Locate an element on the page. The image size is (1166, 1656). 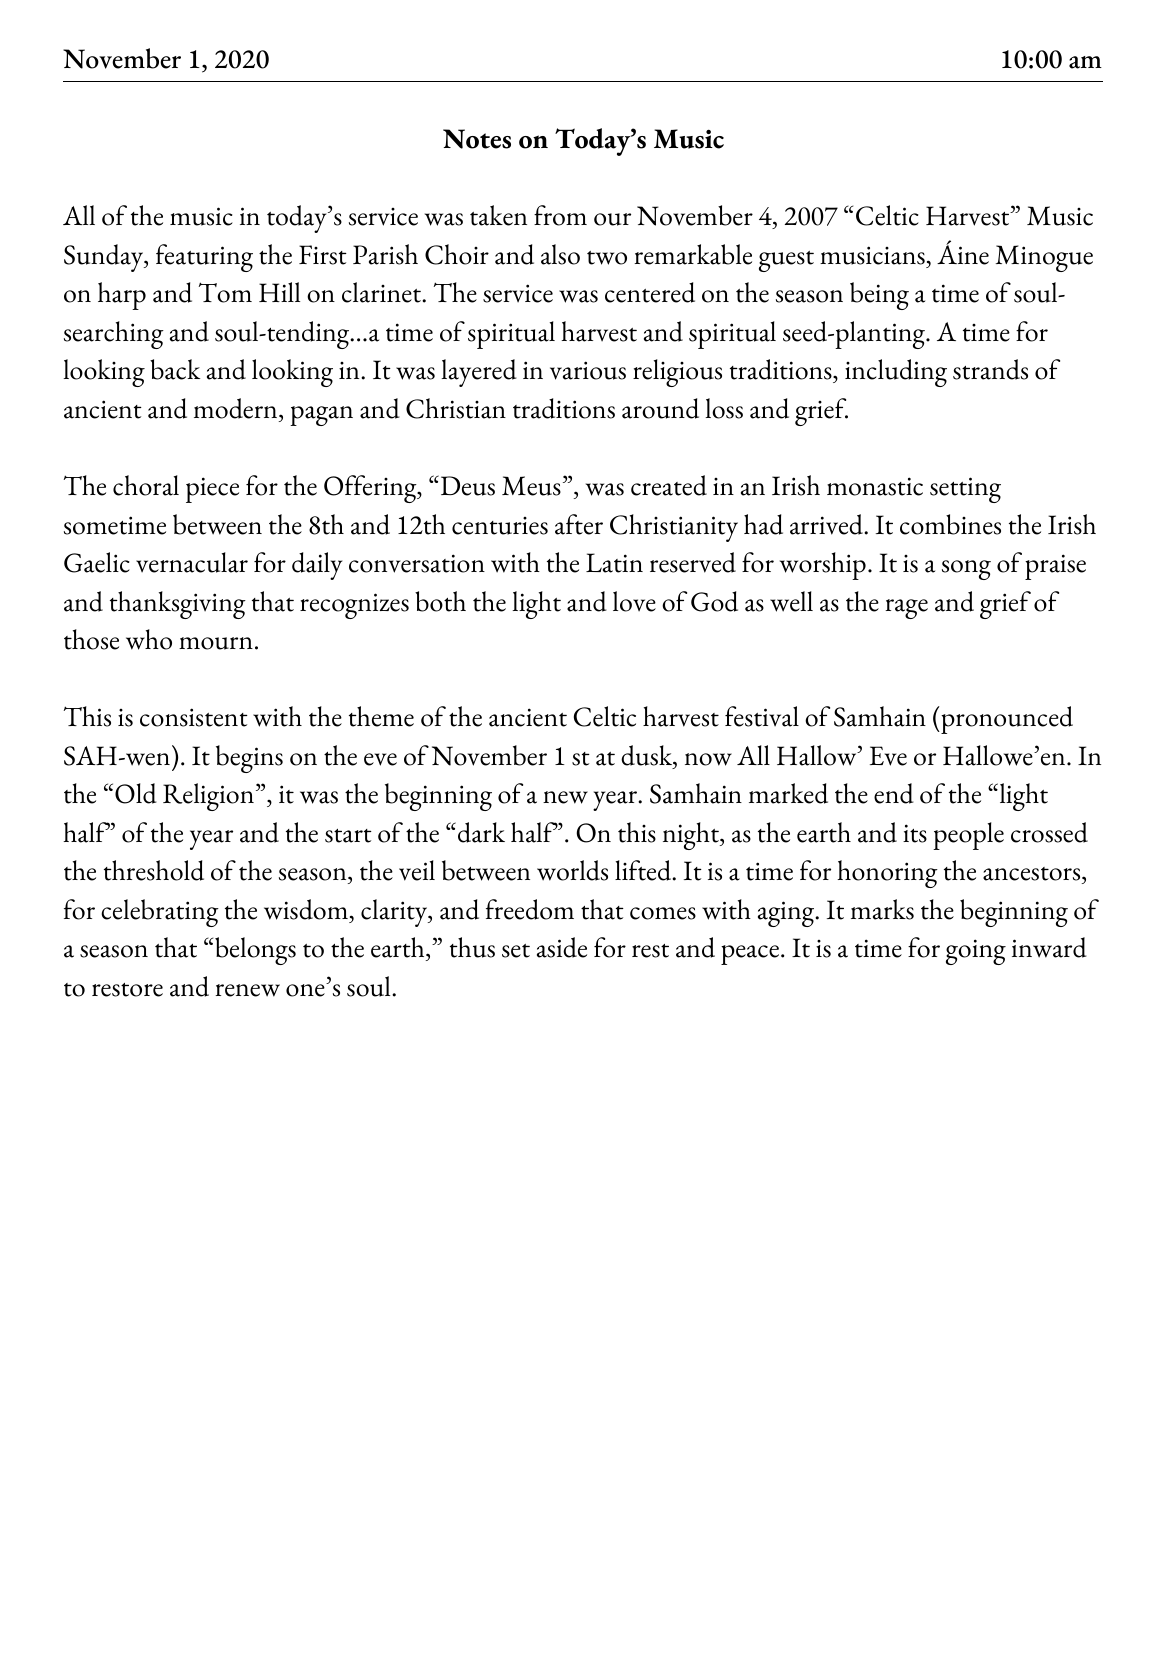
around is located at coordinates (660, 408).
